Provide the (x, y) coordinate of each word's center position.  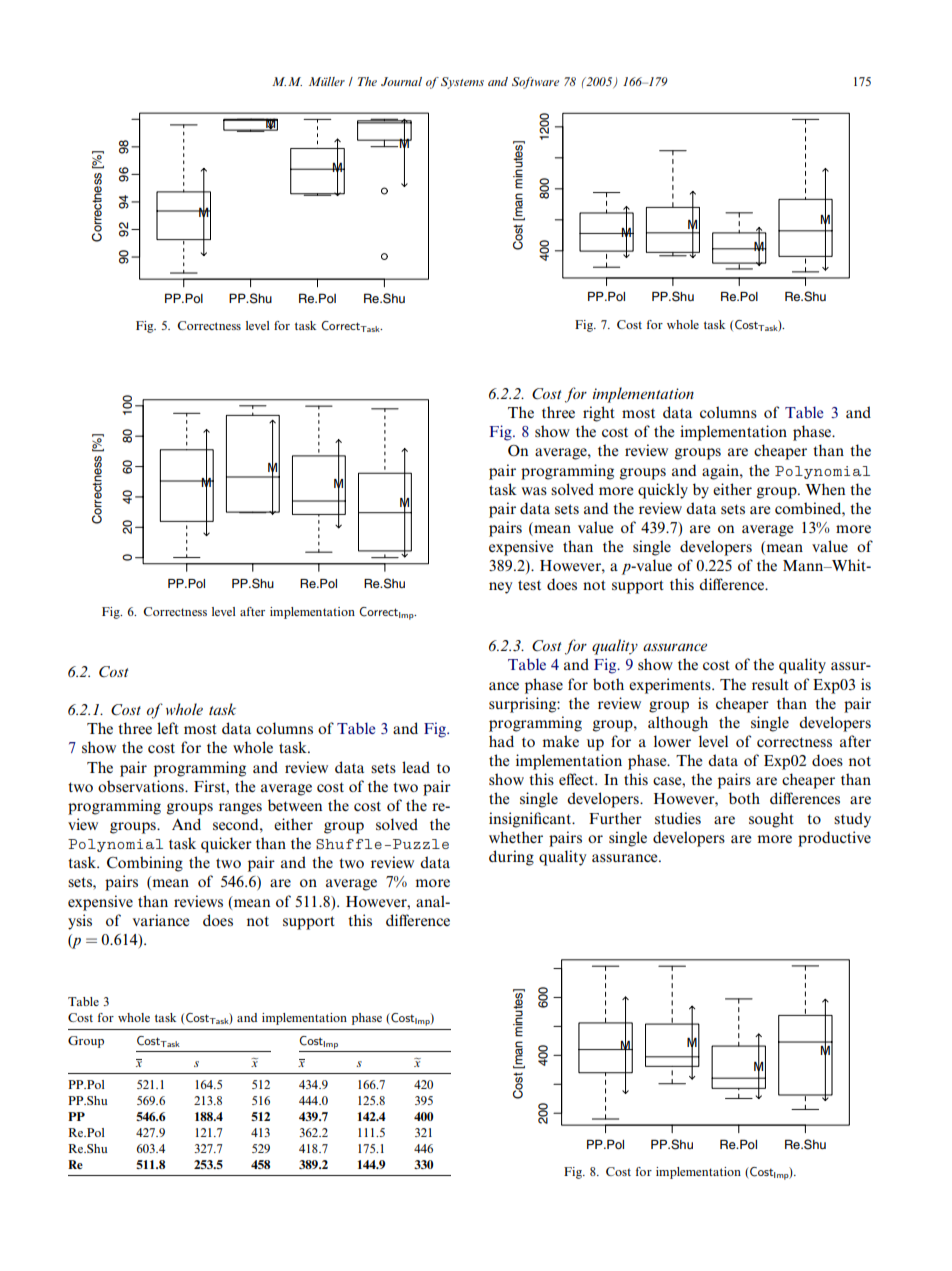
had (501, 741)
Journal (401, 81)
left (168, 728)
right (599, 414)
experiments (671, 686)
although (678, 724)
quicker (226, 845)
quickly (663, 491)
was (534, 491)
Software (535, 83)
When (825, 489)
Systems (462, 83)
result (770, 684)
